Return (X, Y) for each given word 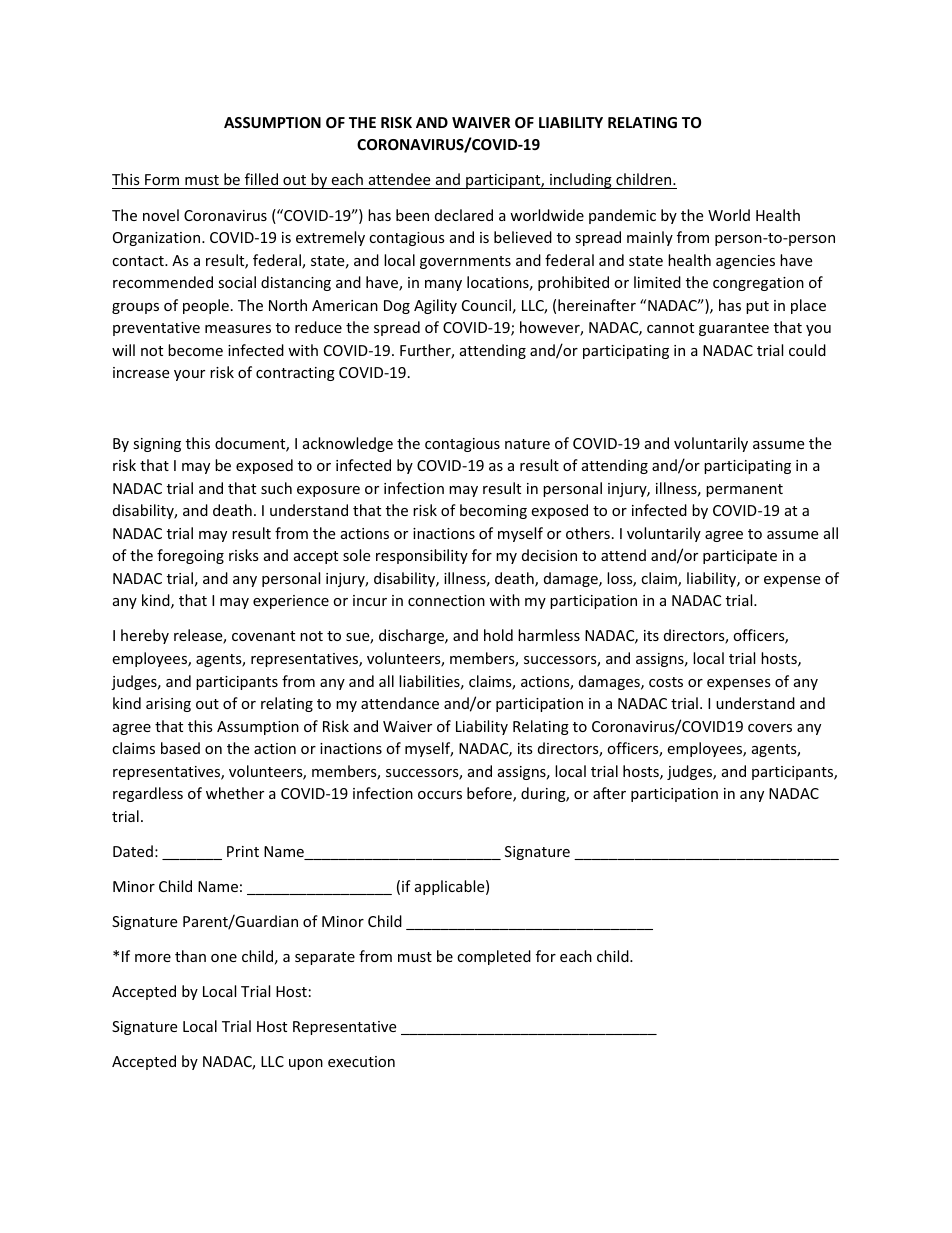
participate (740, 557)
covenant (263, 636)
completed (494, 957)
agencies (745, 262)
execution (361, 1061)
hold (498, 635)
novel (161, 215)
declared (464, 215)
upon (306, 1064)
